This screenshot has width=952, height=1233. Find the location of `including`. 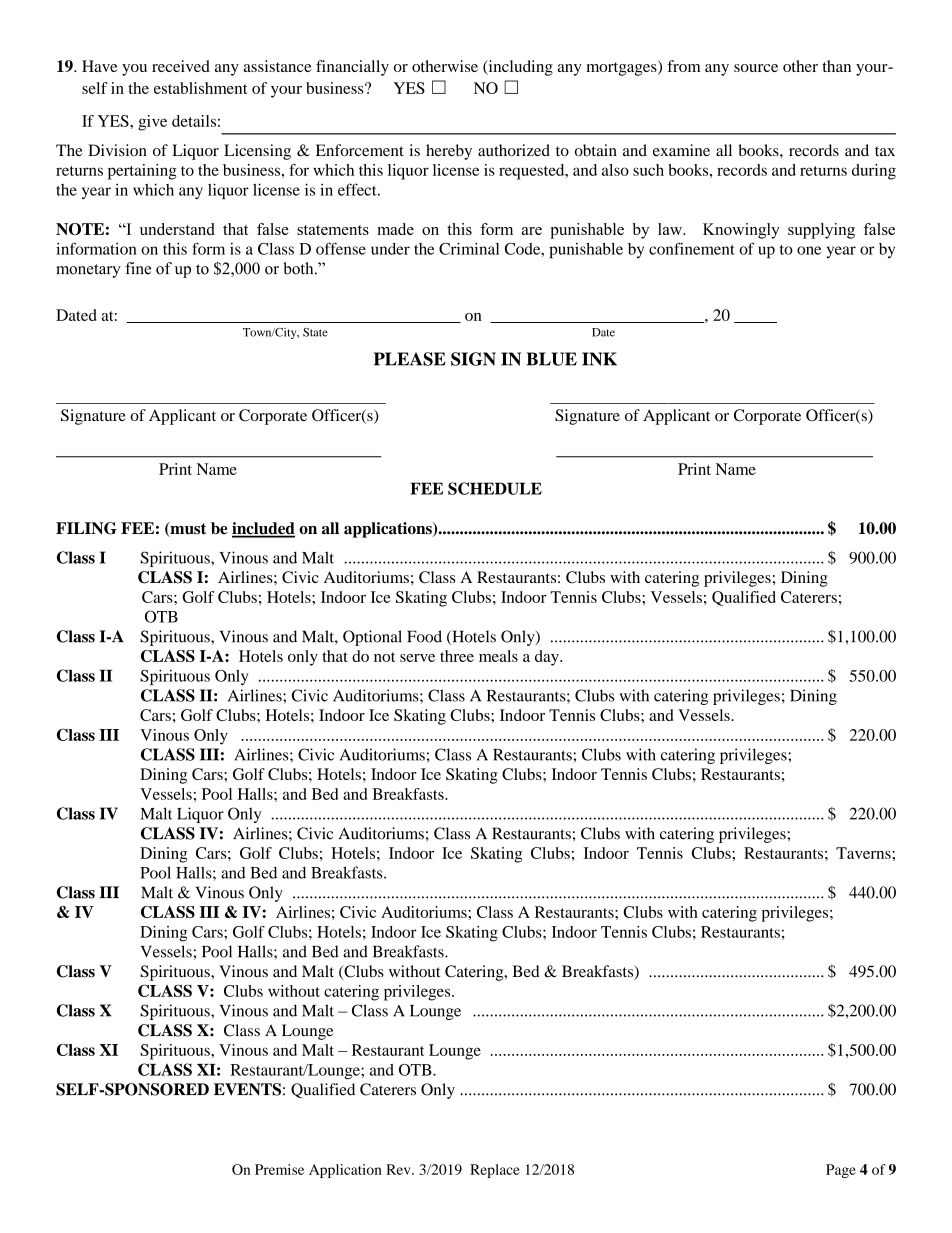

including is located at coordinates (519, 68).
